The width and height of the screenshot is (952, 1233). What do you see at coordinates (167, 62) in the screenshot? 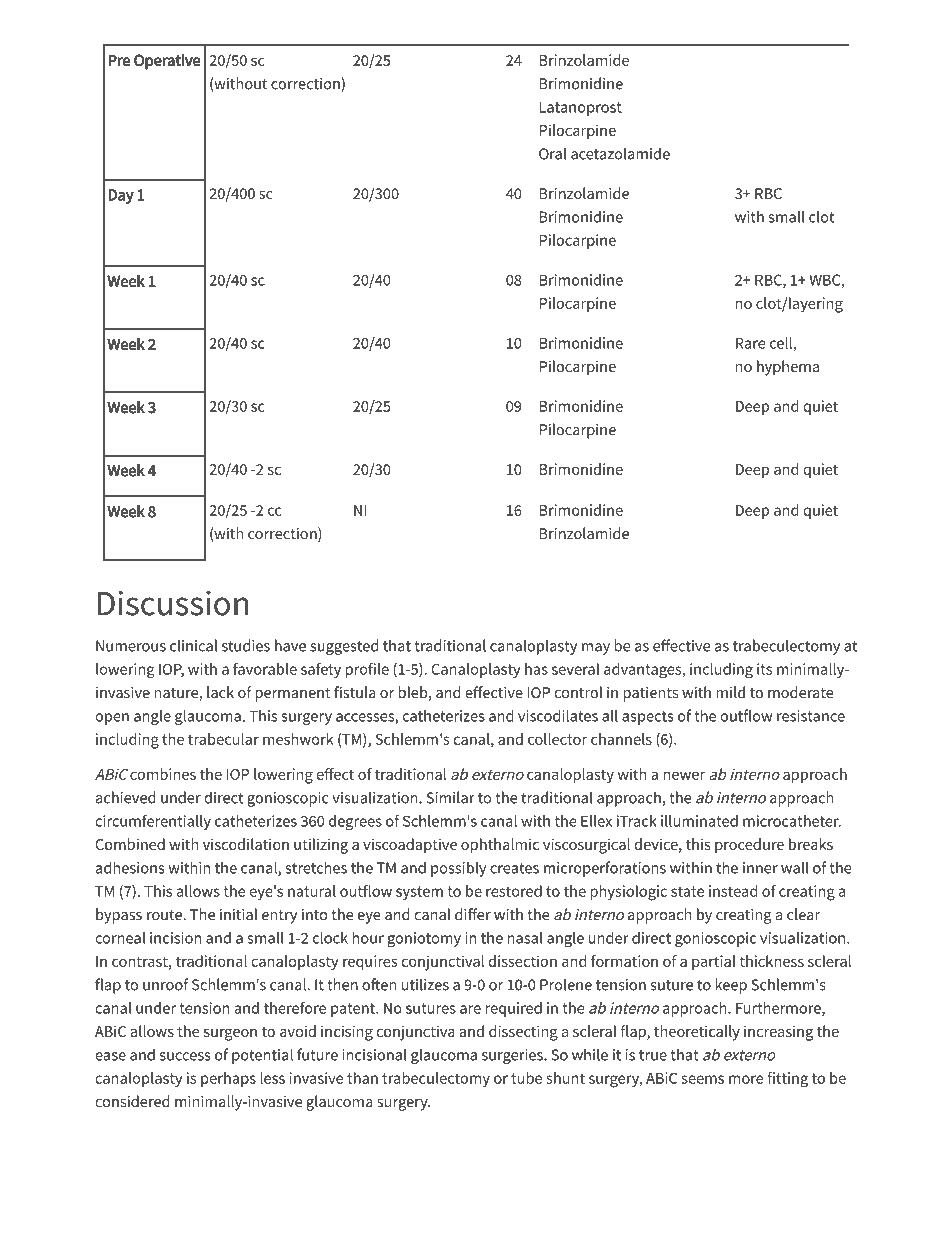
I see `Operative` at bounding box center [167, 62].
